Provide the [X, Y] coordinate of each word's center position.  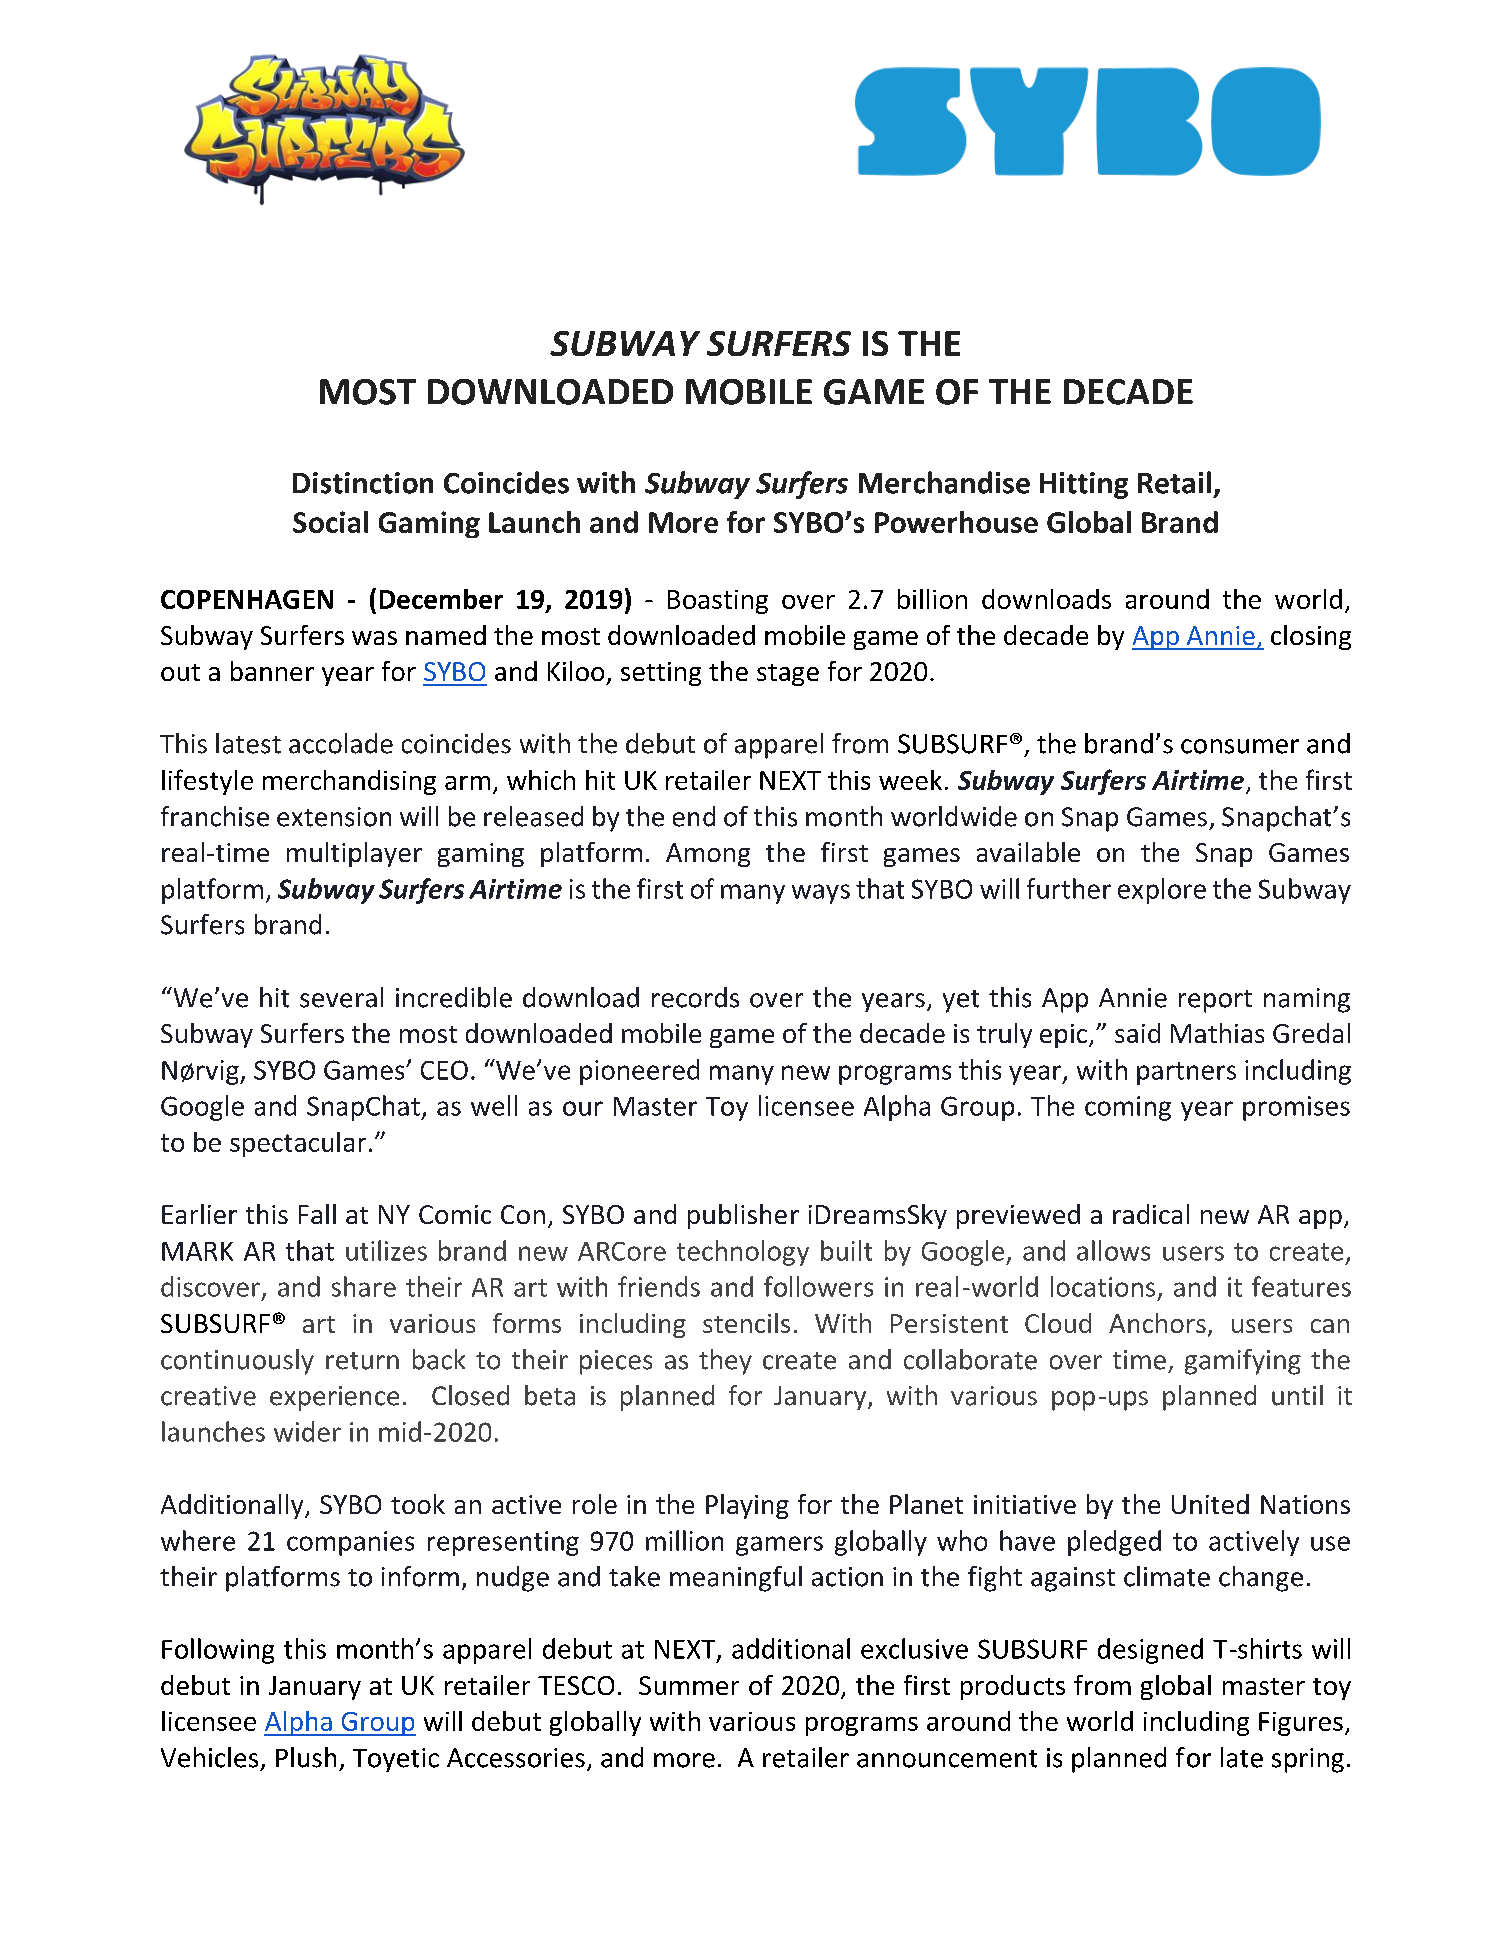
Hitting [1084, 485]
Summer [689, 1685]
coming [1128, 1108]
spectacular [298, 1144]
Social [330, 522]
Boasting [718, 602]
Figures [1301, 1724]
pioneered [639, 1072]
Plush [306, 1757]
